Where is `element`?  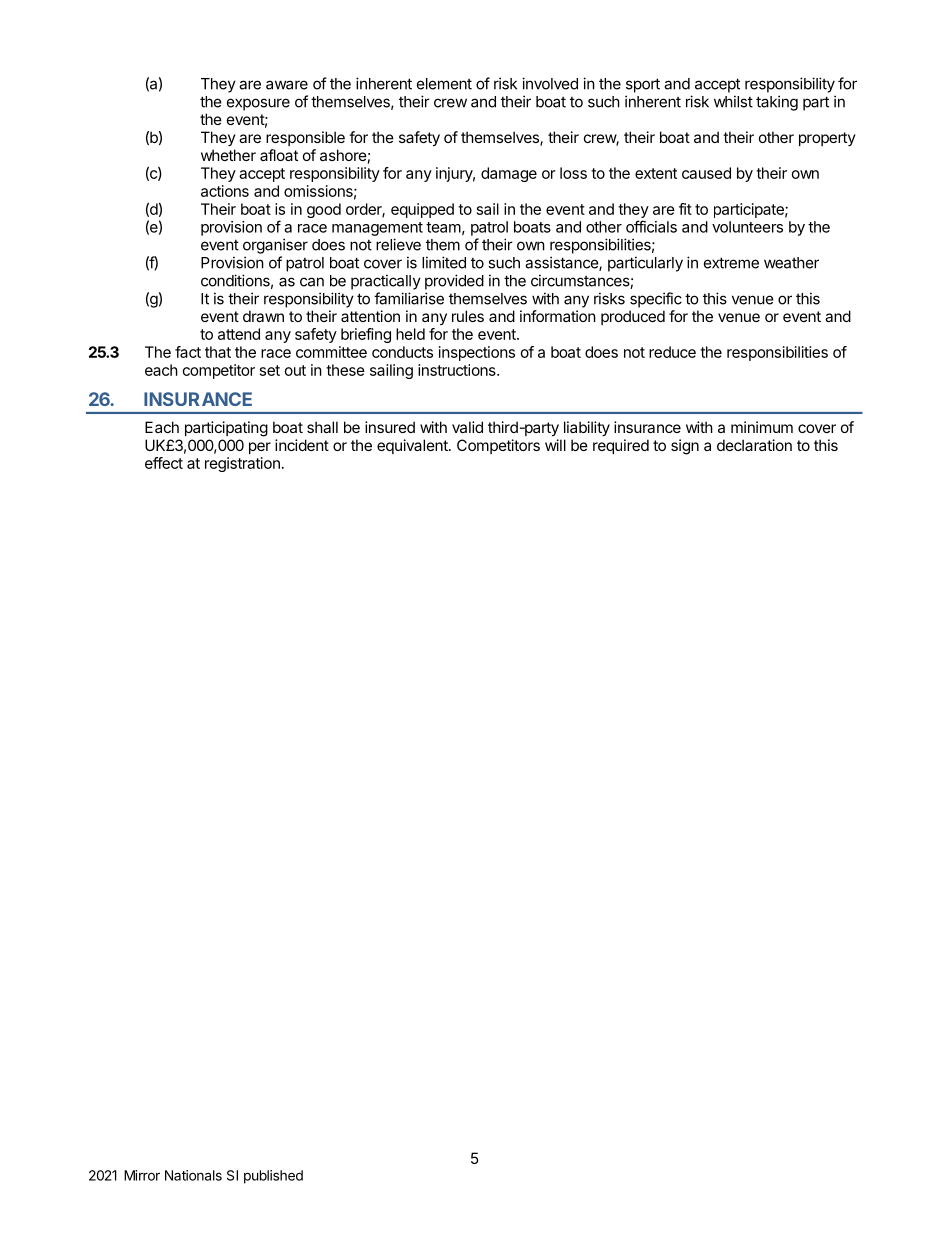
element is located at coordinates (444, 84).
